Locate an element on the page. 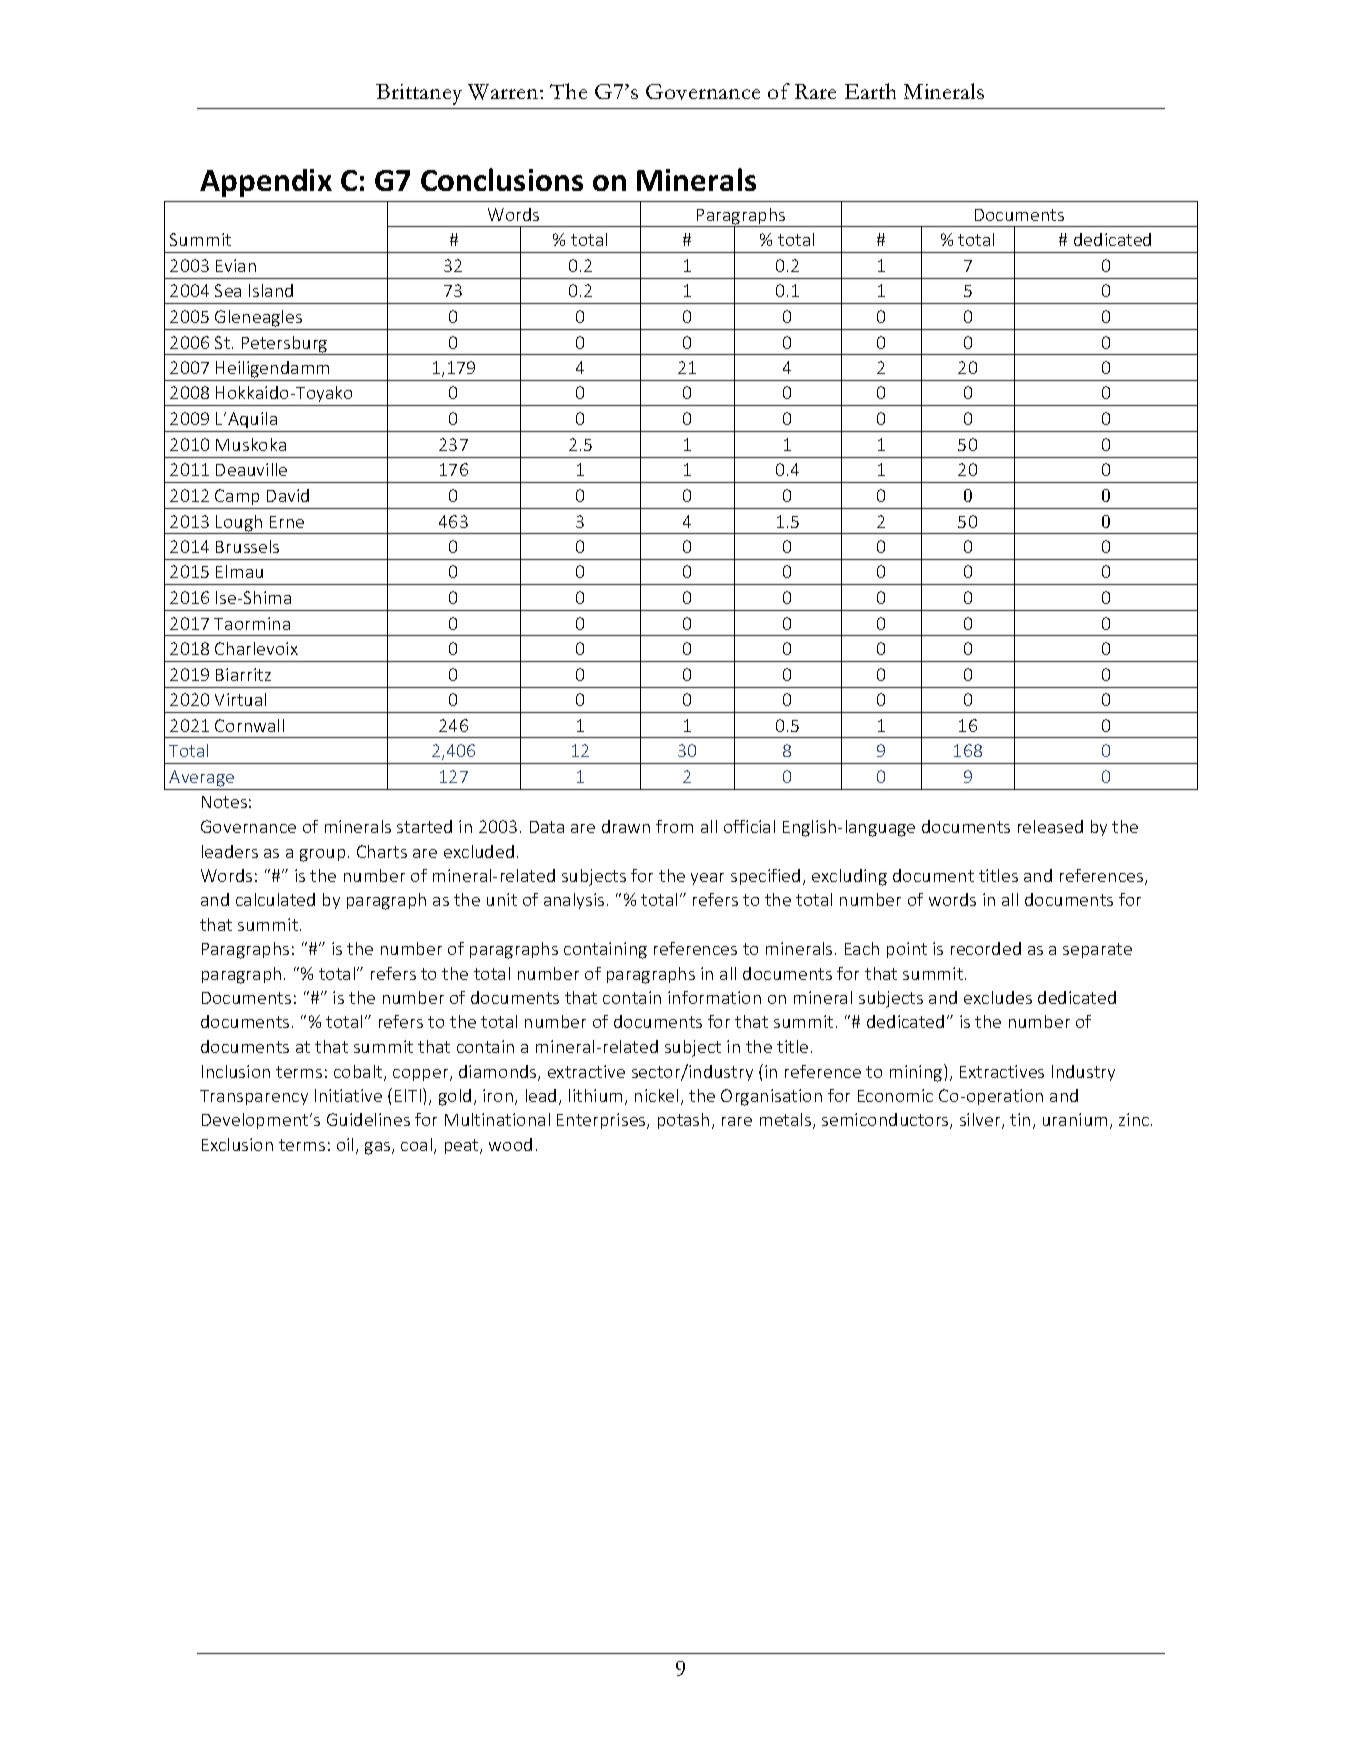 The width and height of the document is (1362, 1762). Notes is located at coordinates (224, 802).
